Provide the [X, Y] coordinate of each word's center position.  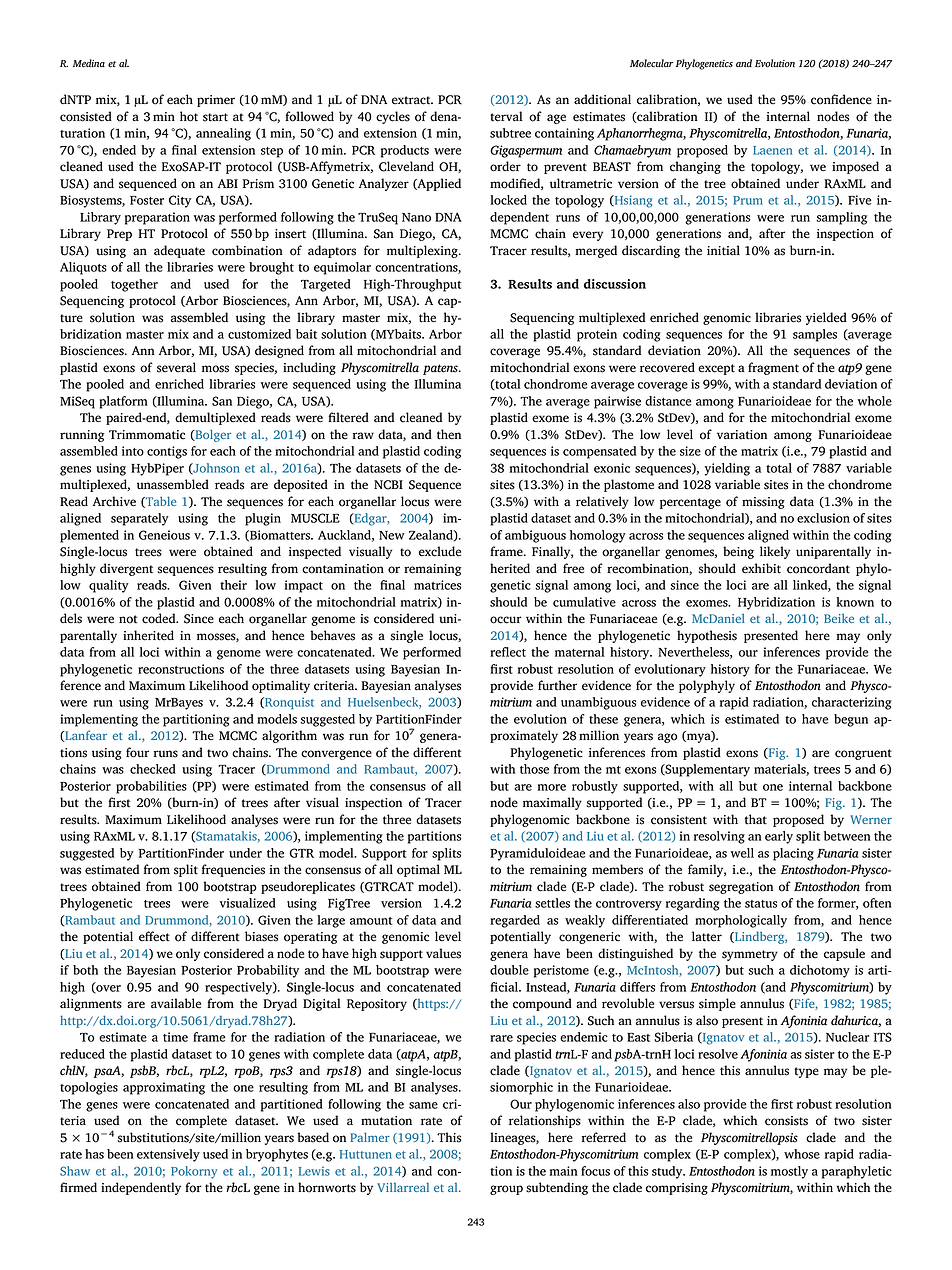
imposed [855, 167]
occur [506, 620]
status [761, 904]
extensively [168, 1155]
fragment [773, 368]
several [176, 367]
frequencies [233, 870]
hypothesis [707, 636]
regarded [515, 921]
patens [441, 369]
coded [160, 618]
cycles [393, 117]
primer [216, 101]
